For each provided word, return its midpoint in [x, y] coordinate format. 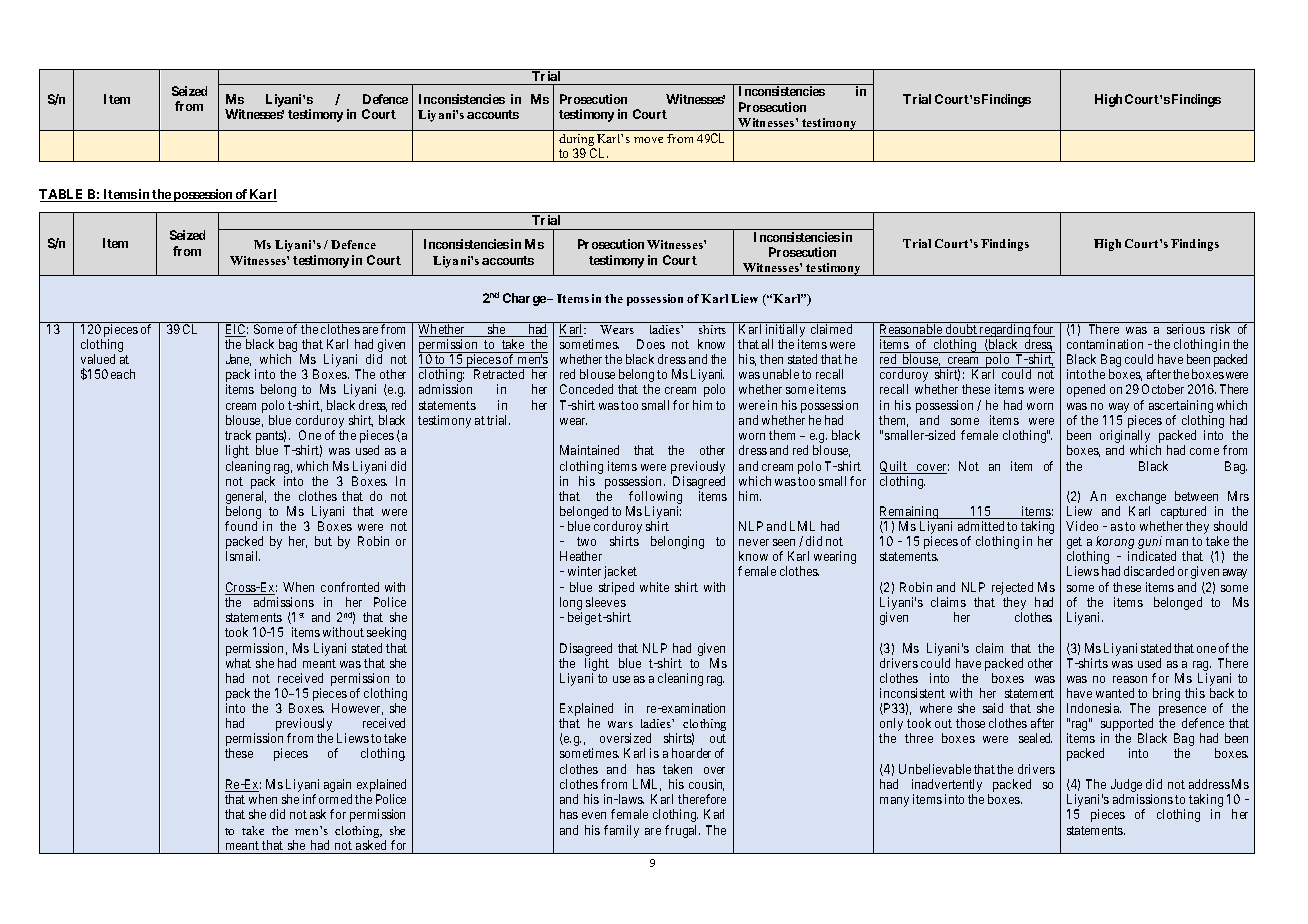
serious [1186, 329]
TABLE [63, 195]
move [648, 140]
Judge [1126, 787]
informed [327, 799]
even [594, 815]
